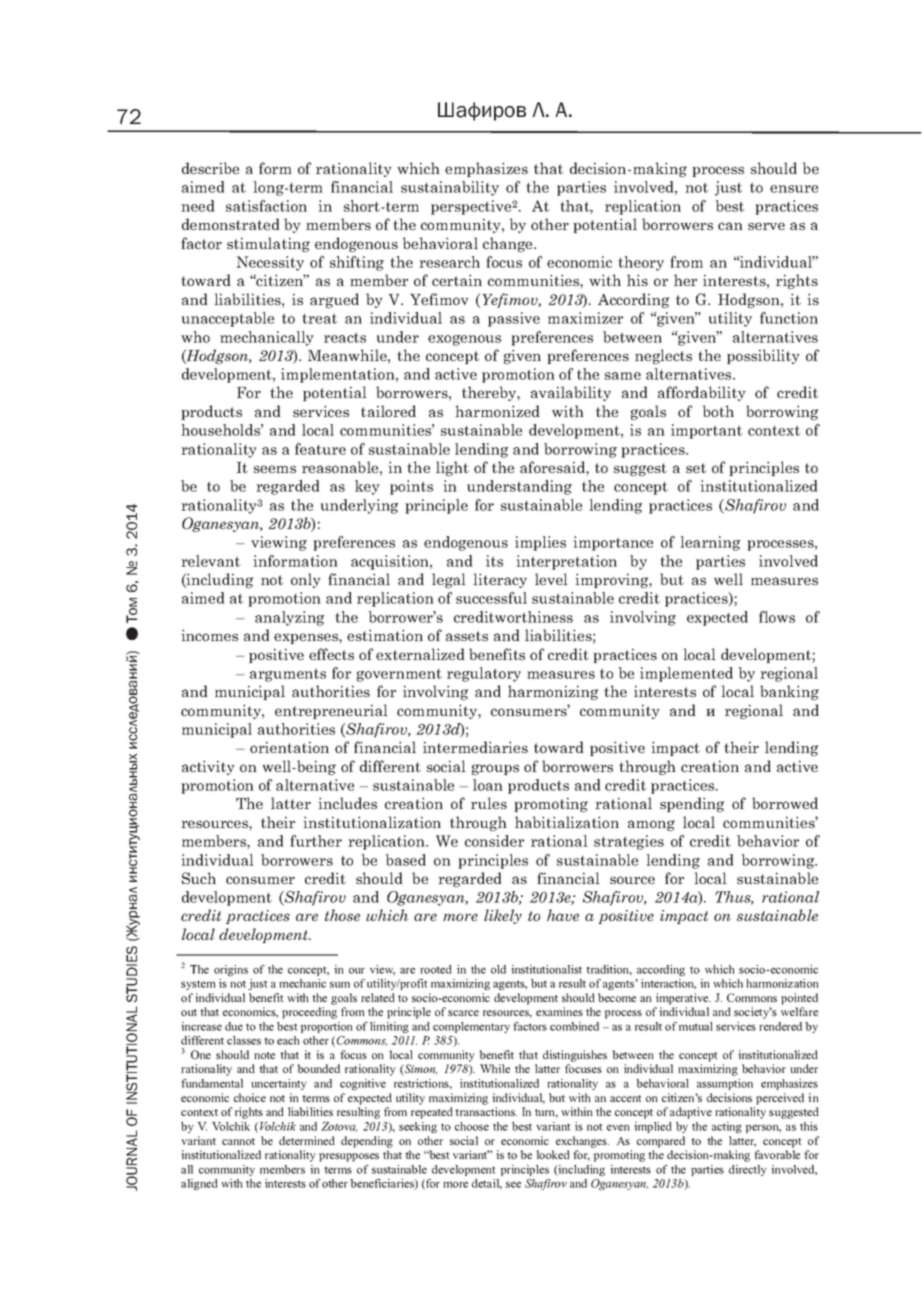  Describe the element at coordinates (686, 674) in the screenshot. I see `implemented` at that location.
